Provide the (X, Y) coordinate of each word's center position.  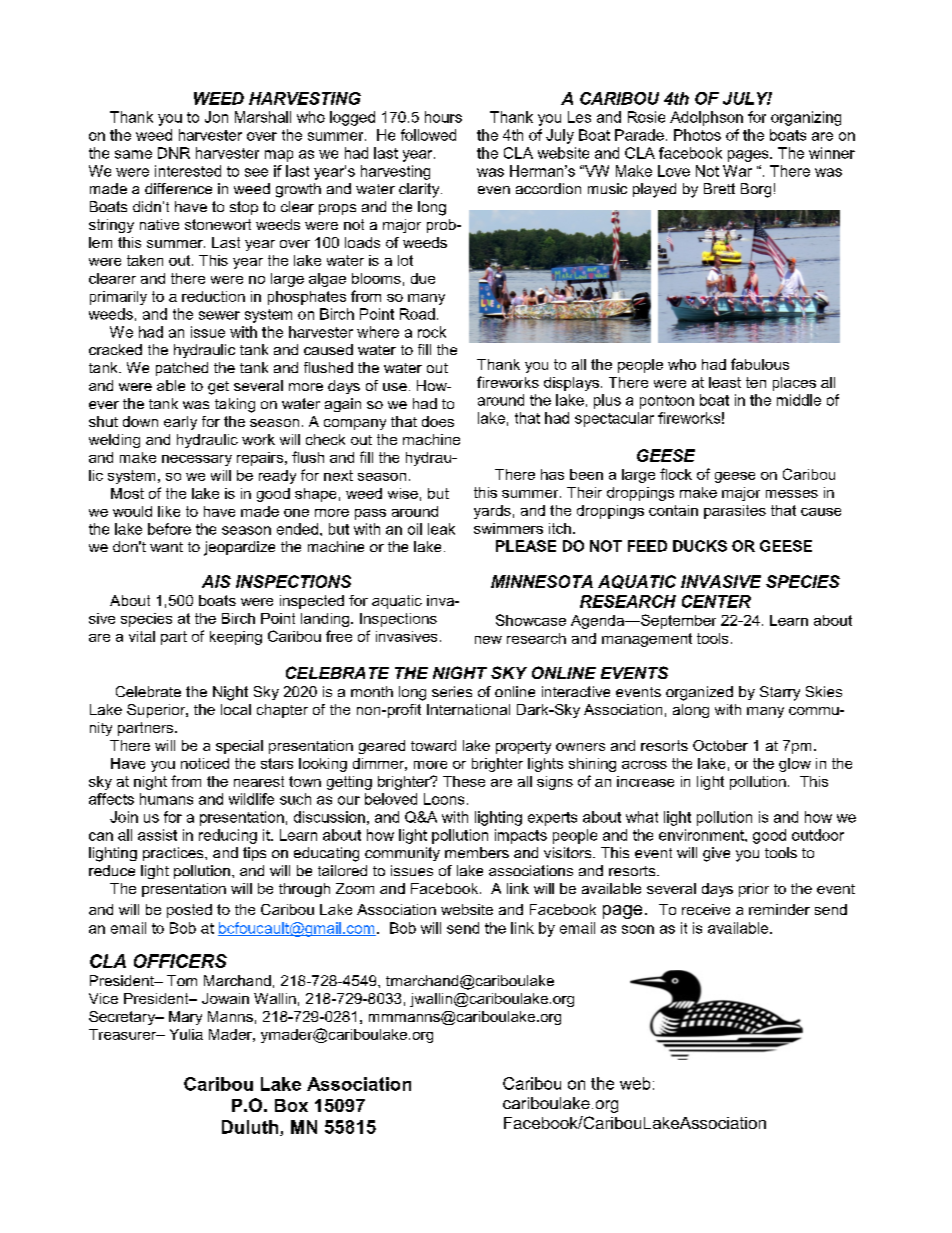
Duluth (251, 1128)
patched (182, 369)
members (477, 852)
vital (142, 636)
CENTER (716, 601)
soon (638, 929)
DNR (174, 153)
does (438, 421)
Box (291, 1105)
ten (756, 382)
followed (428, 135)
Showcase (531, 620)
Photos (697, 135)
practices (174, 854)
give (716, 854)
